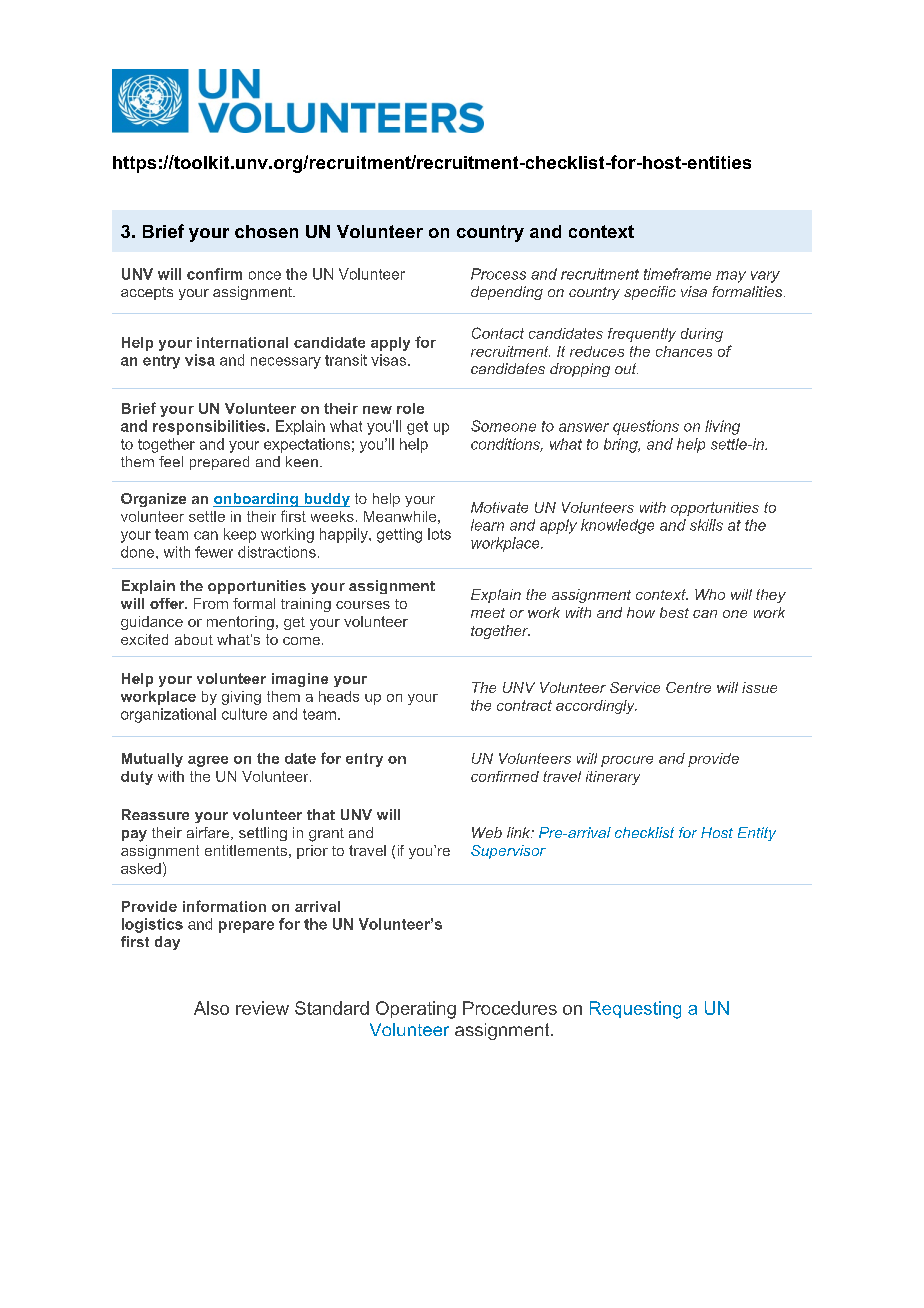  I want to click on From, so click(211, 603).
